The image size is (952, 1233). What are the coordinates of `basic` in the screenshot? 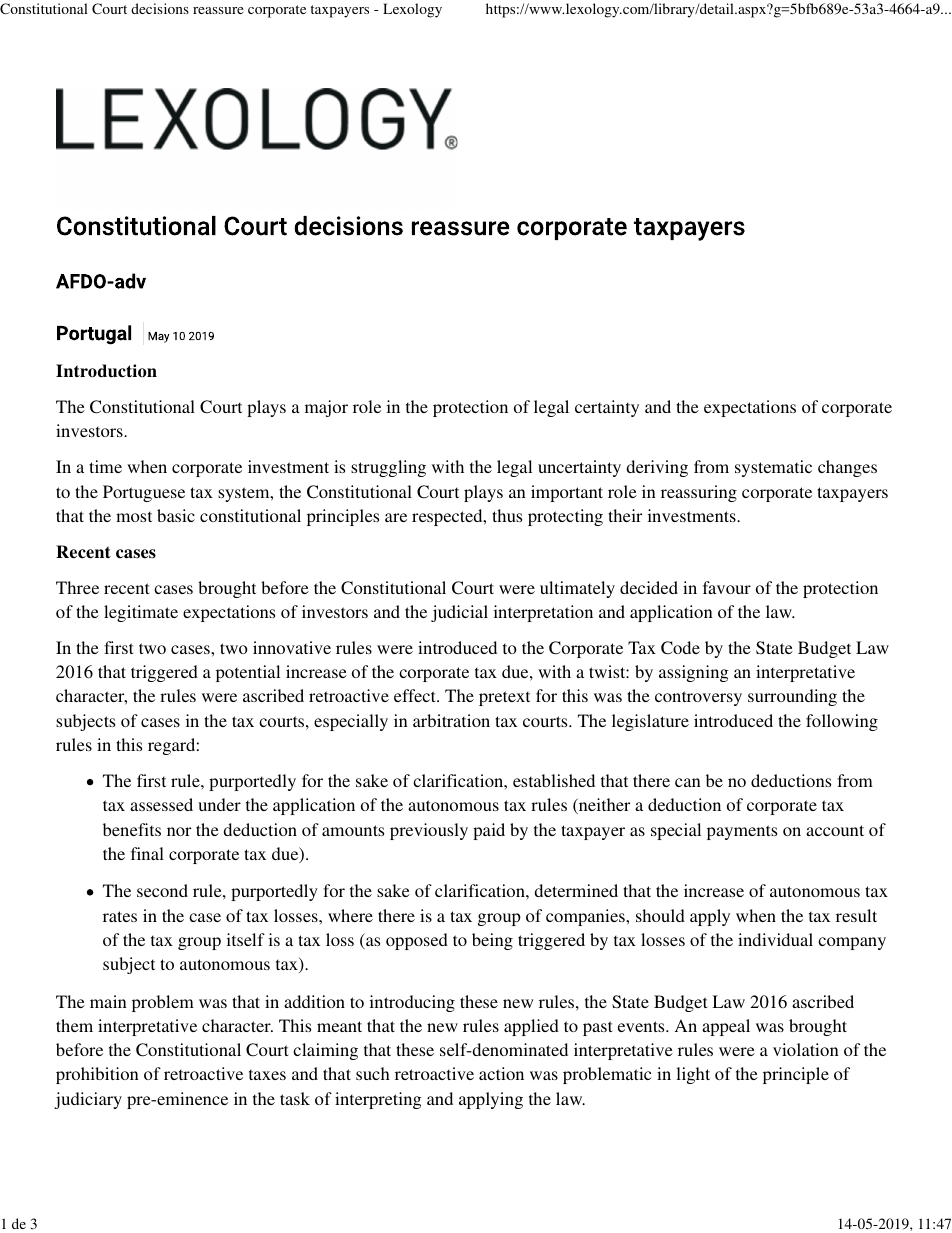 It's located at (176, 515).
